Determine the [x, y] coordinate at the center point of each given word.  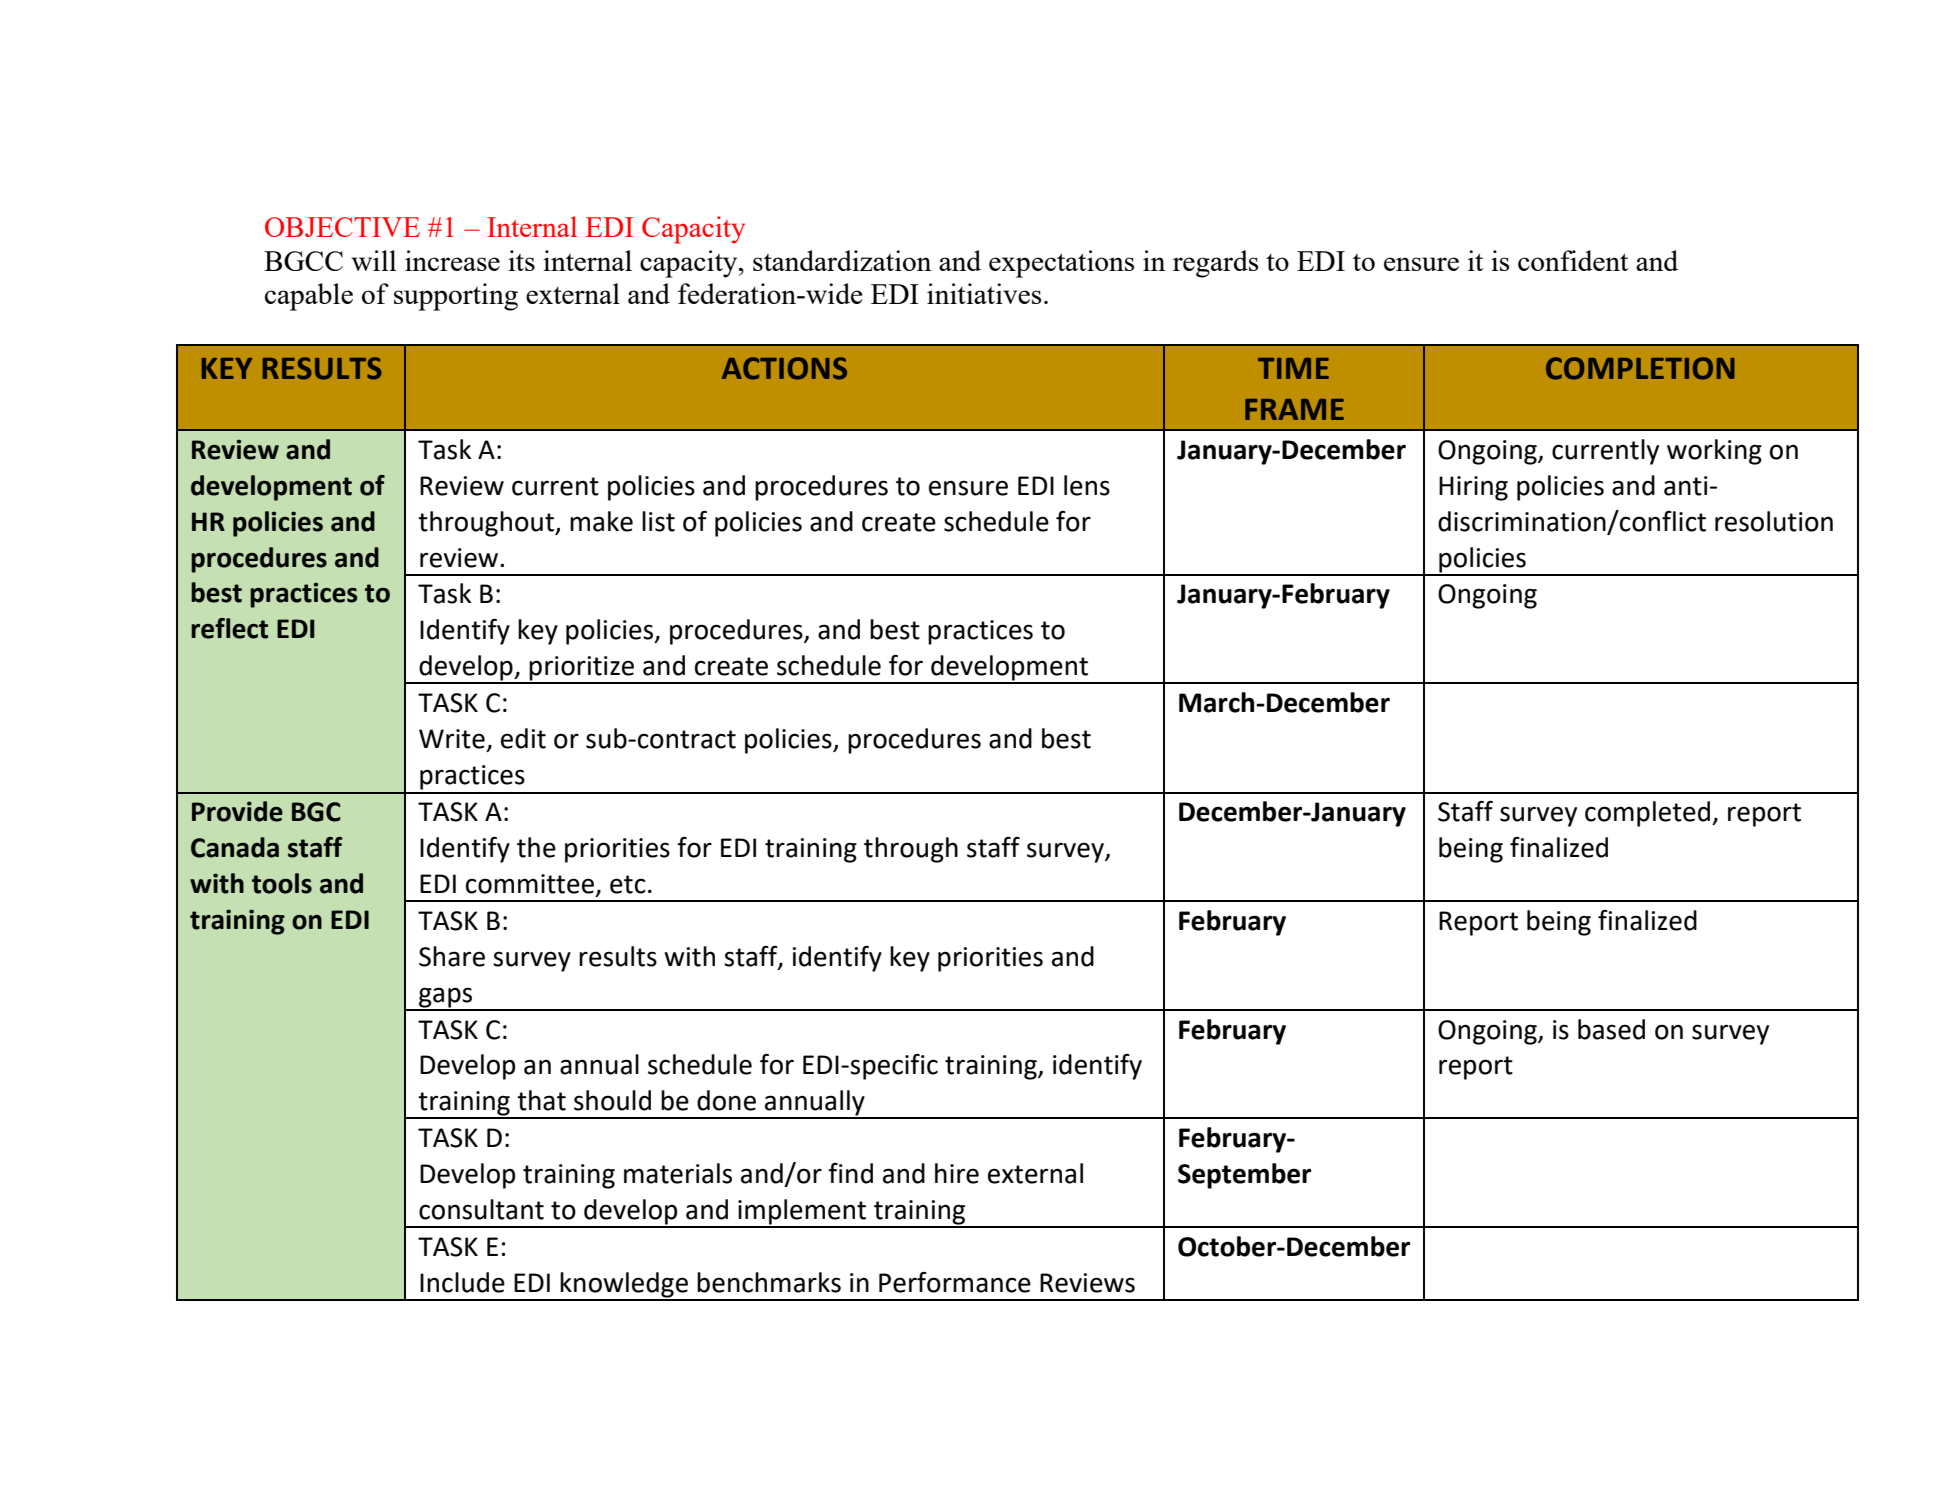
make [601, 521]
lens [1087, 485]
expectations [1061, 264]
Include [462, 1282]
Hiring [1473, 488]
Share [452, 956]
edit [523, 738]
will [373, 260]
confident [1573, 260]
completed [1649, 814]
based [1611, 1029]
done [726, 1100]
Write [452, 739]
